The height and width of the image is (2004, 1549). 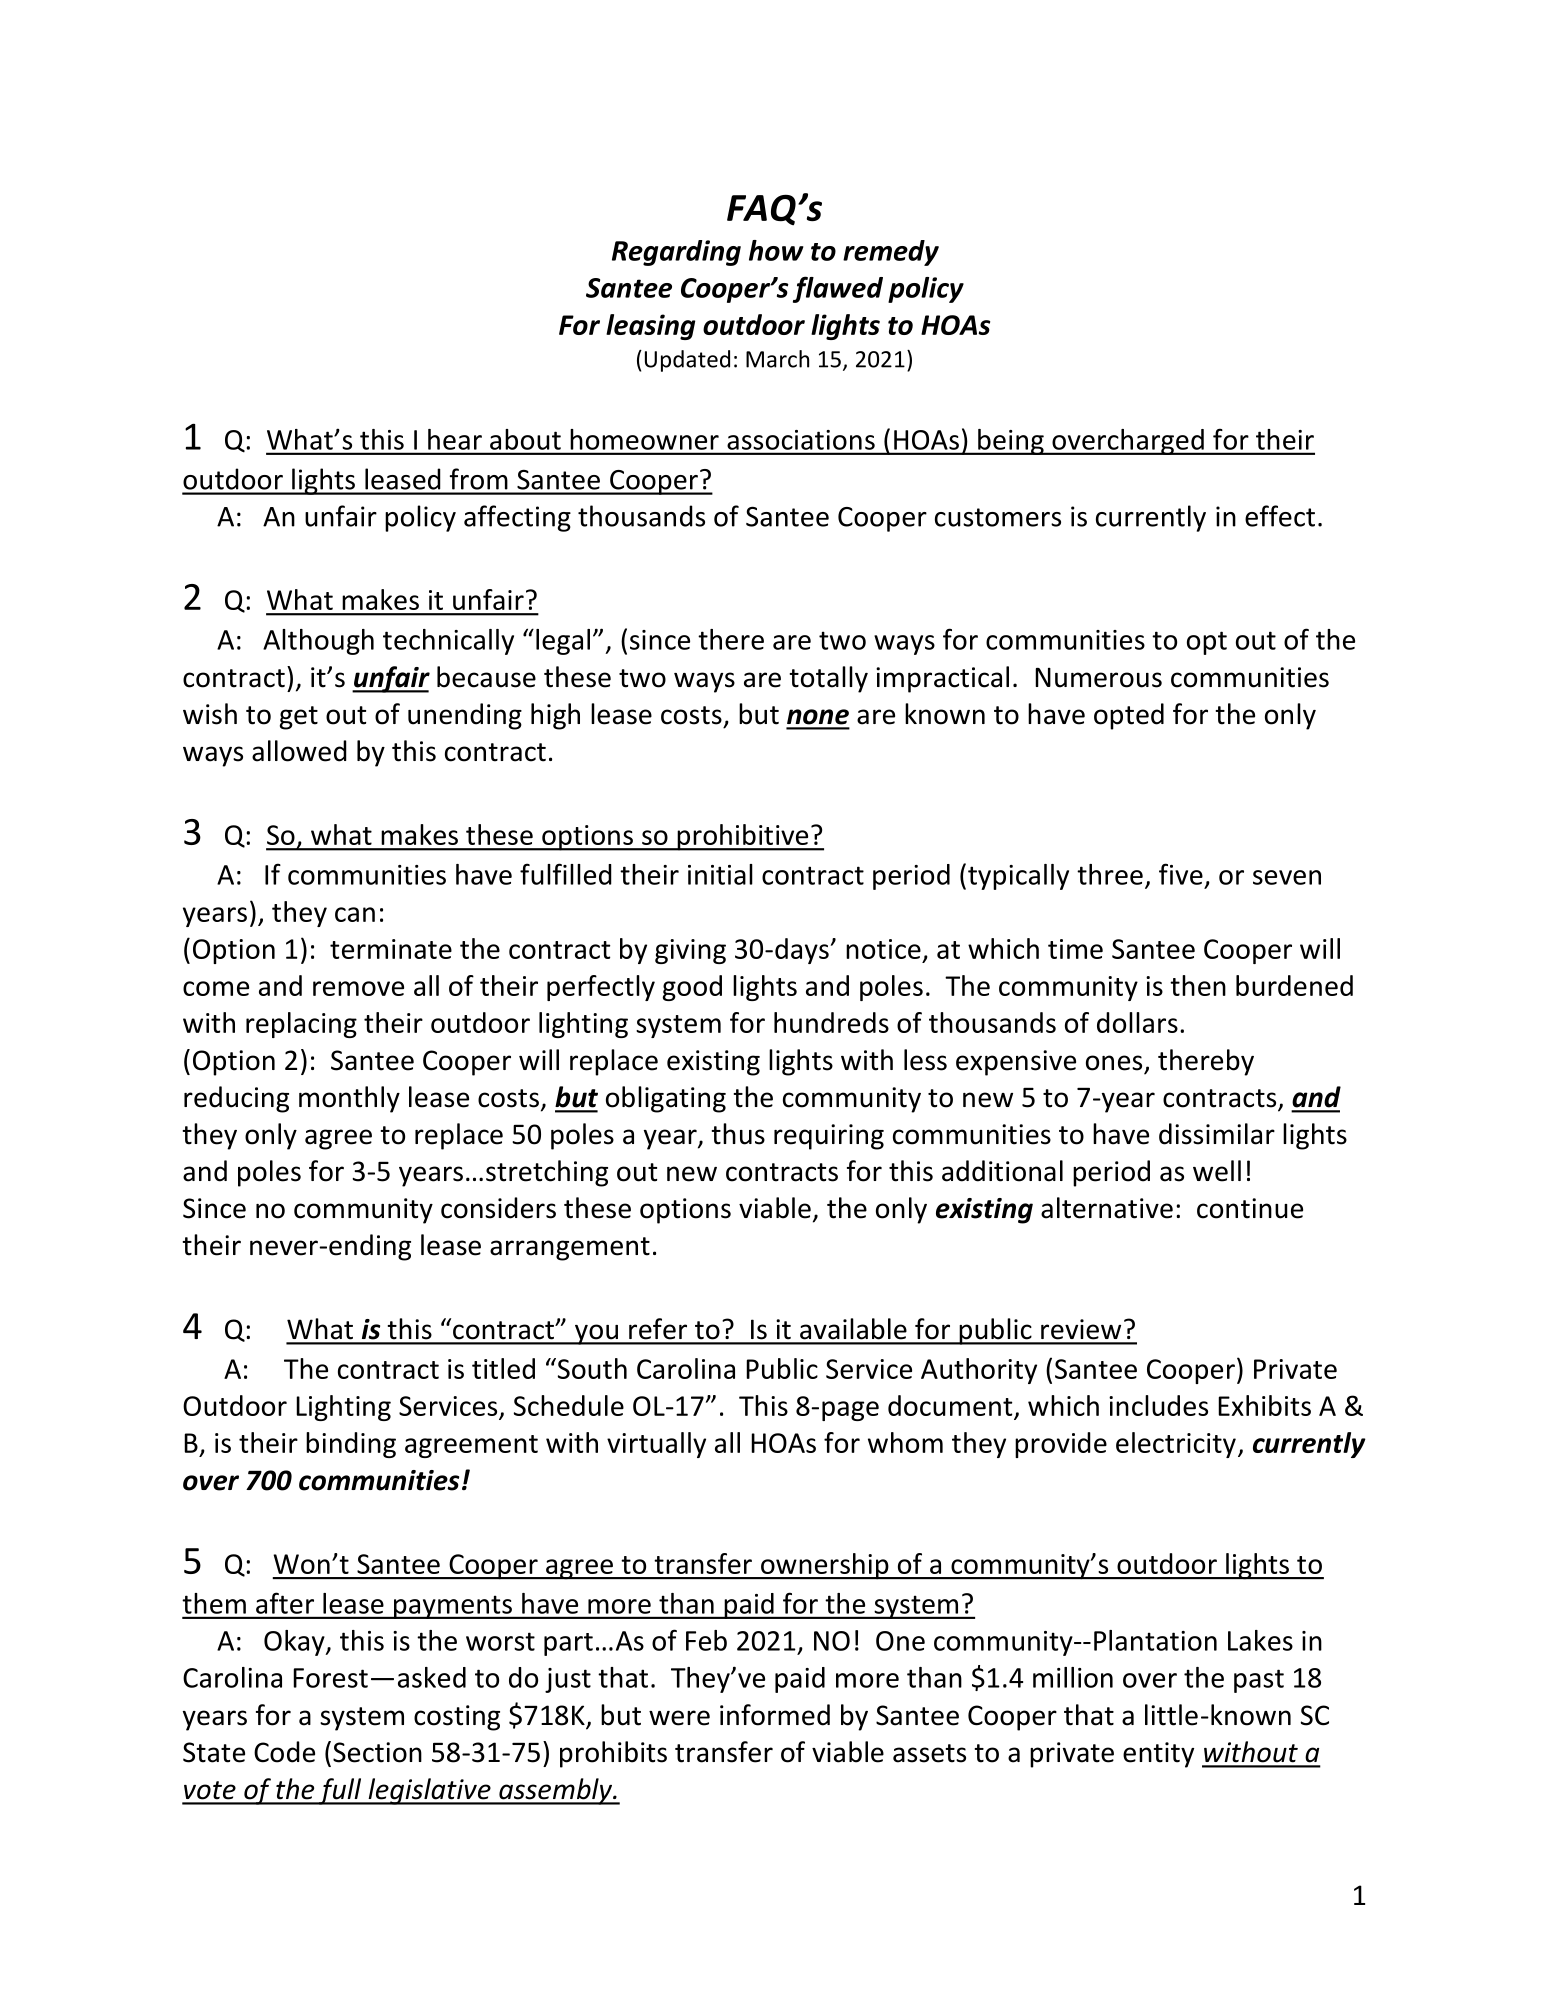 I want to click on informed, so click(x=775, y=1715).
